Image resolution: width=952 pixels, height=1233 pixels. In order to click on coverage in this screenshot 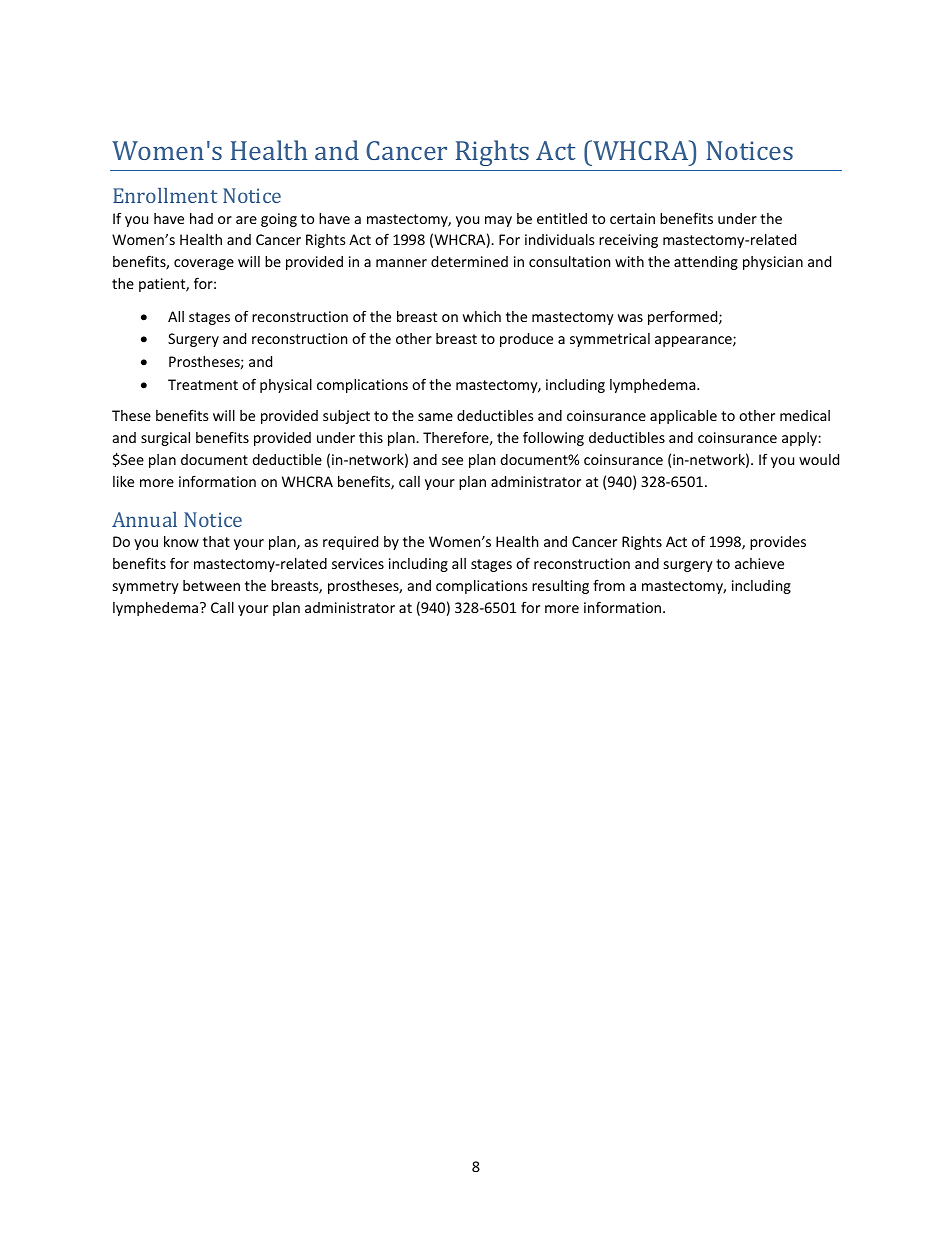, I will do `click(204, 264)`.
